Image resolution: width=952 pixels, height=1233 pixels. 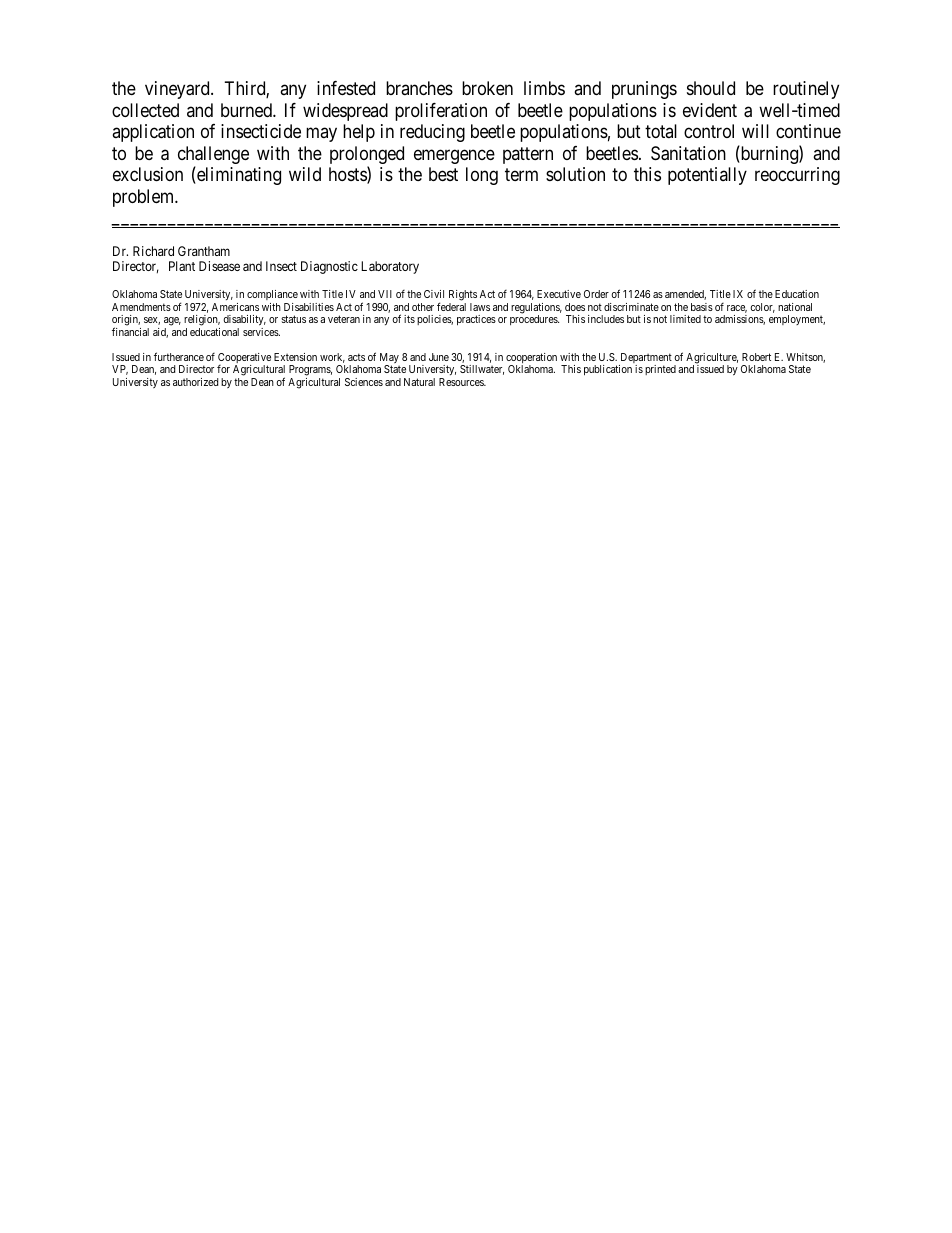 I want to click on potentially, so click(x=707, y=176).
